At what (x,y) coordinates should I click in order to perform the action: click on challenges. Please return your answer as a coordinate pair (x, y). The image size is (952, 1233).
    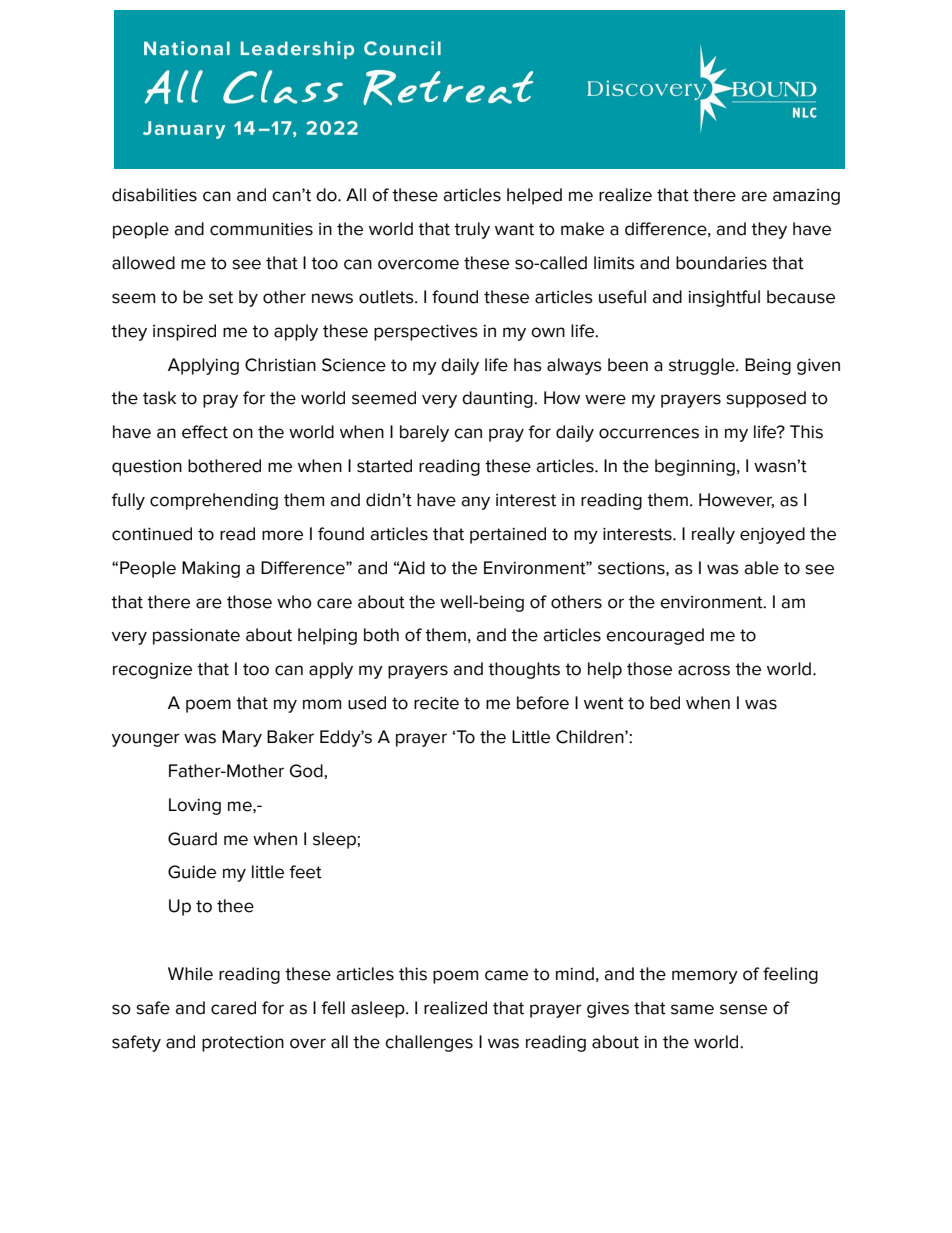
    Looking at the image, I should click on (429, 1043).
